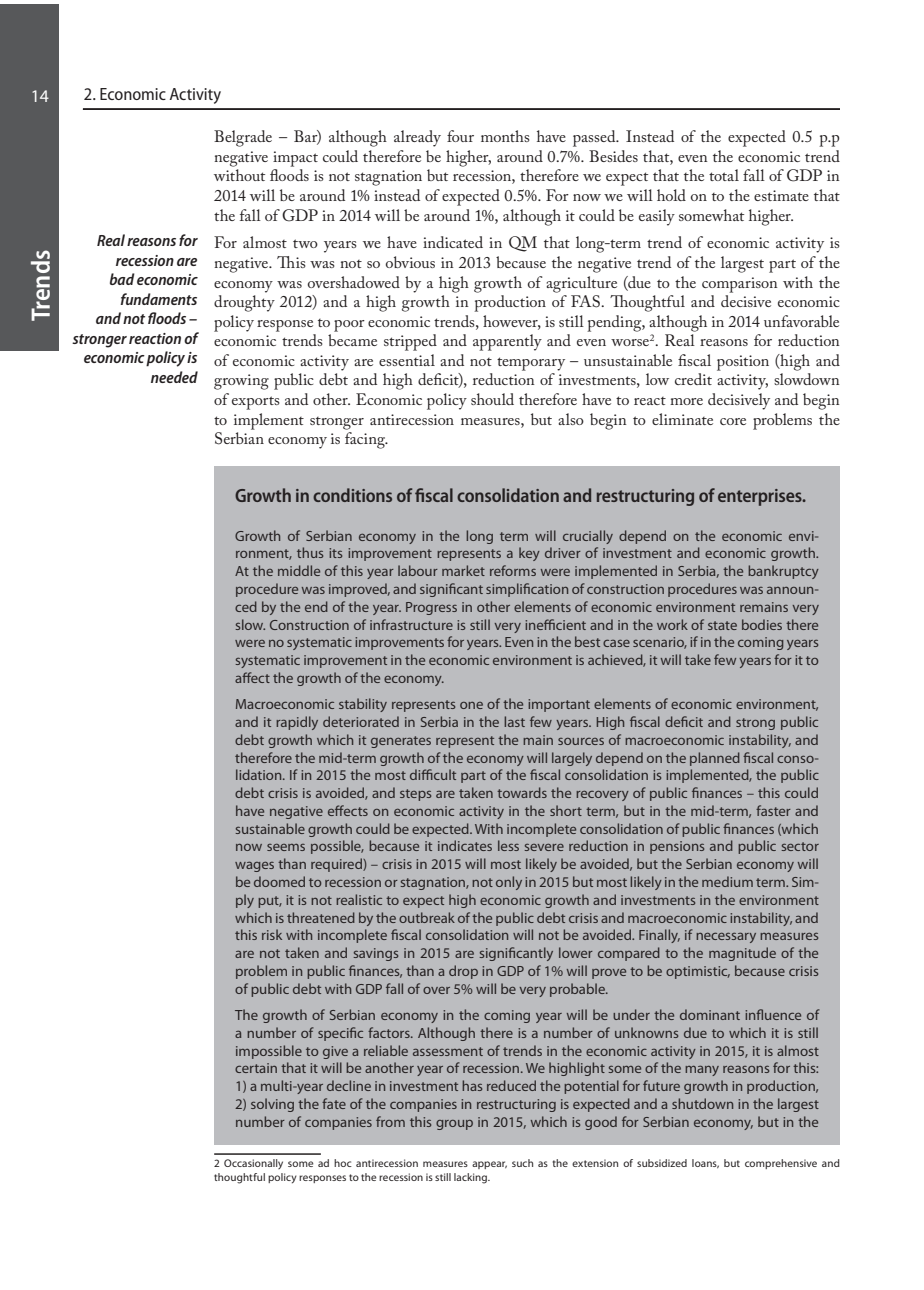  Describe the element at coordinates (724, 175) in the screenshot. I see `total` at that location.
